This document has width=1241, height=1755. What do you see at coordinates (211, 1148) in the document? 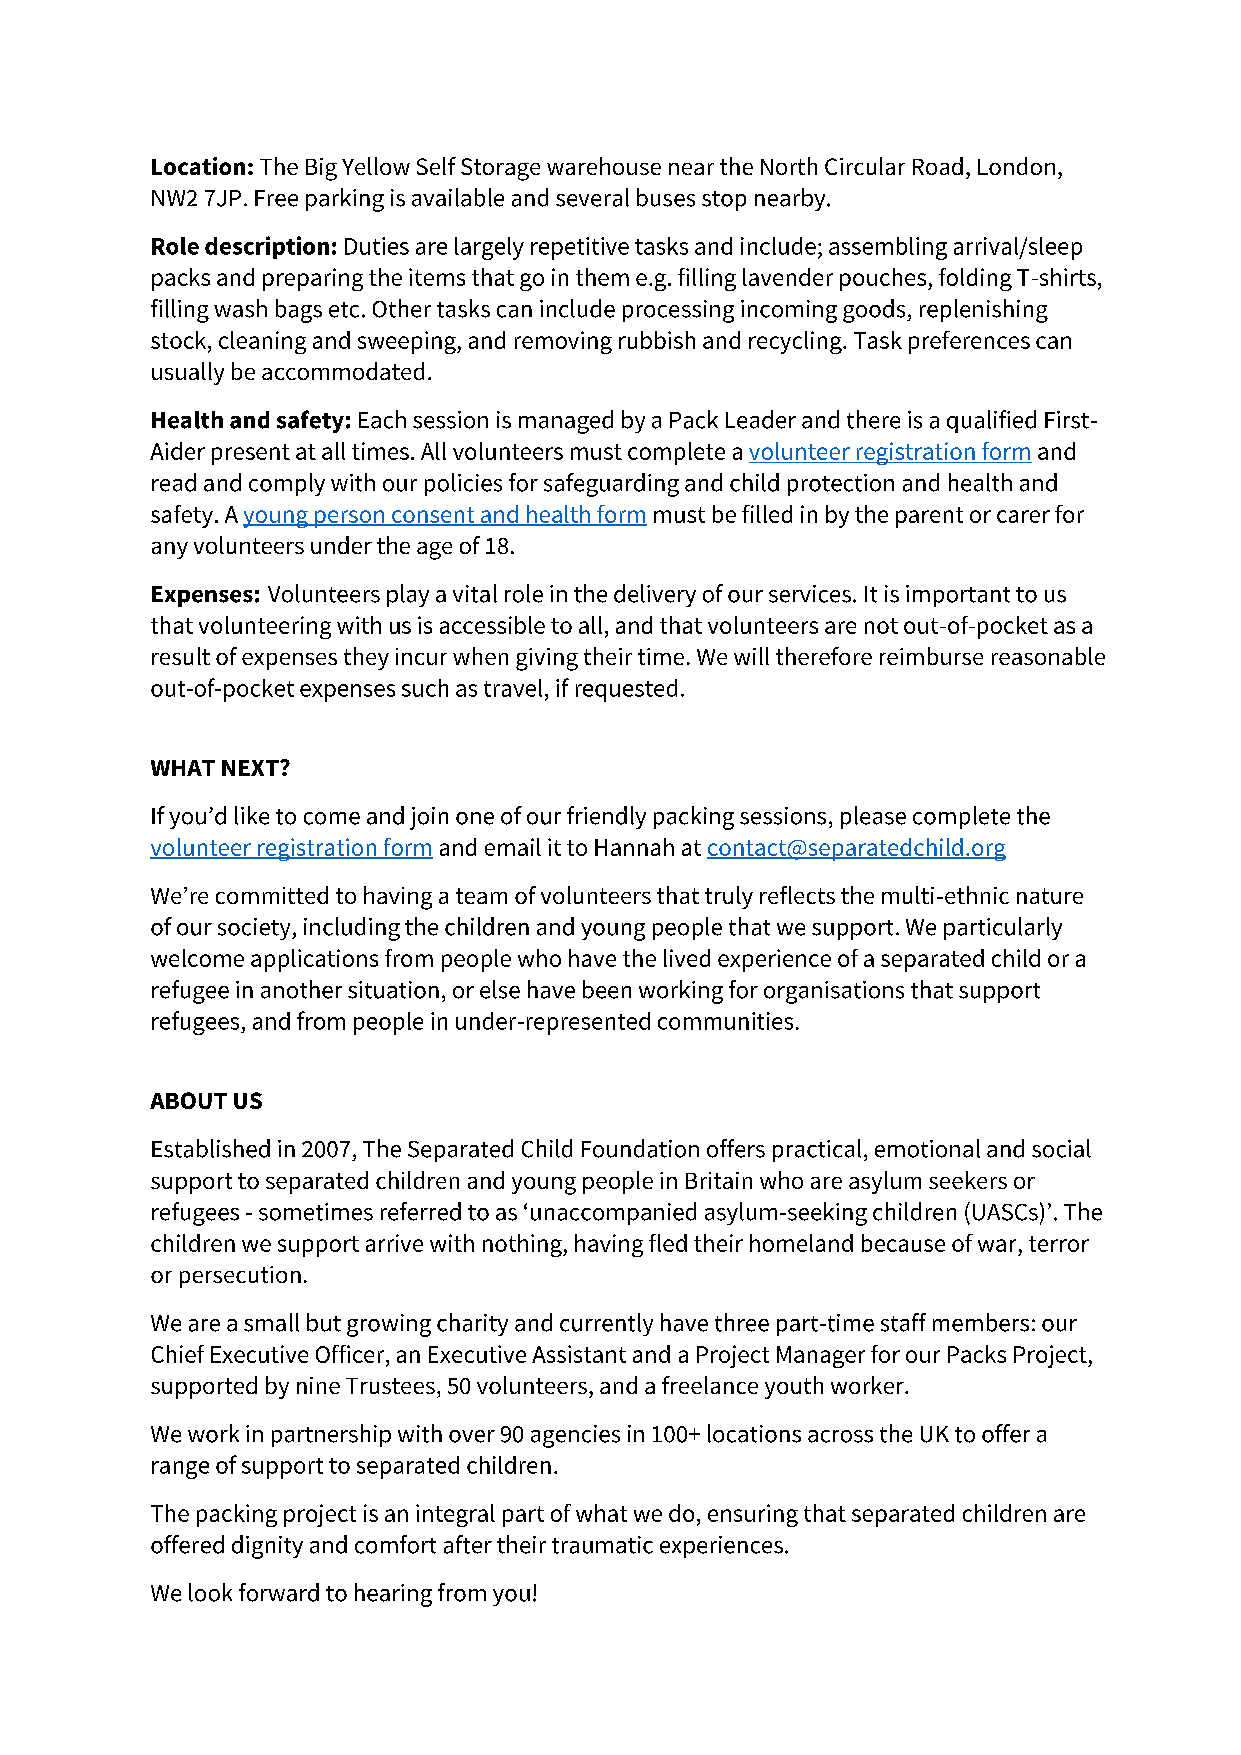
I see `Established` at bounding box center [211, 1148].
